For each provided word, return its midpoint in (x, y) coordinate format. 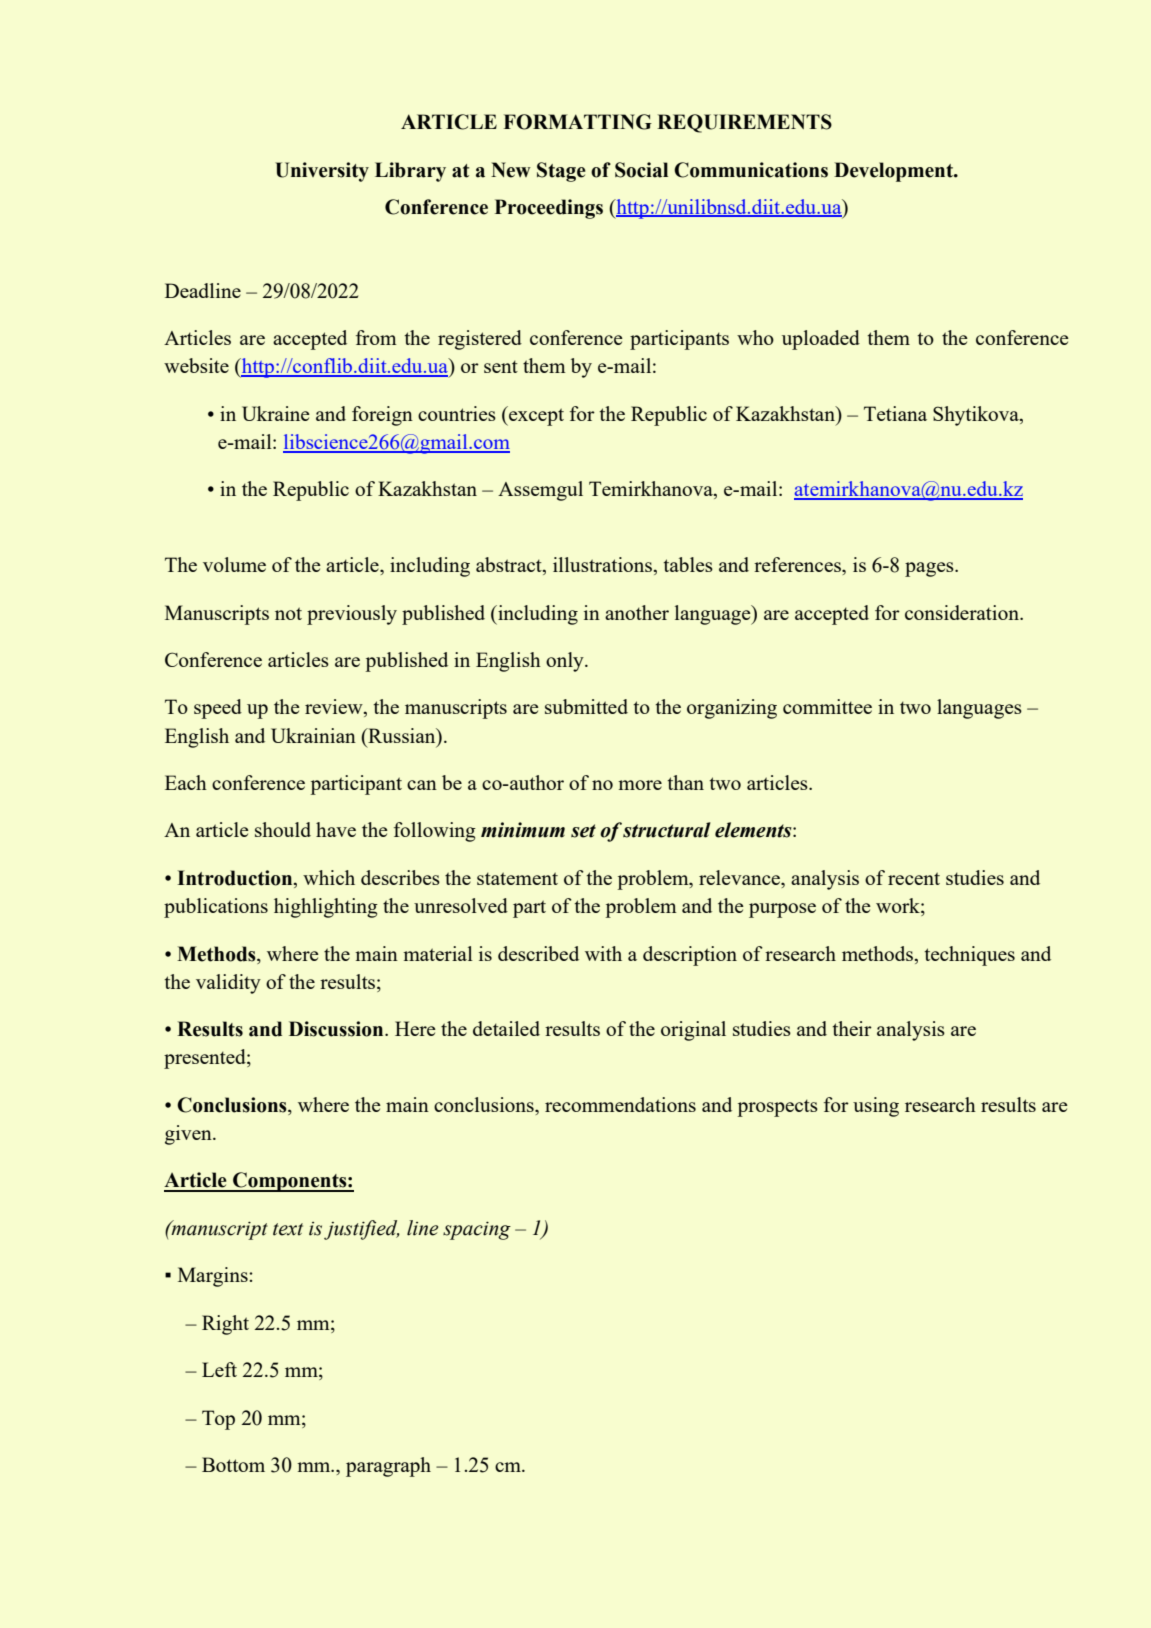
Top (218, 1420)
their (852, 1028)
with (603, 953)
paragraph (388, 1467)
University (322, 172)
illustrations (604, 566)
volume (234, 564)
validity (228, 984)
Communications (751, 170)
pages (930, 569)
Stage (561, 172)
